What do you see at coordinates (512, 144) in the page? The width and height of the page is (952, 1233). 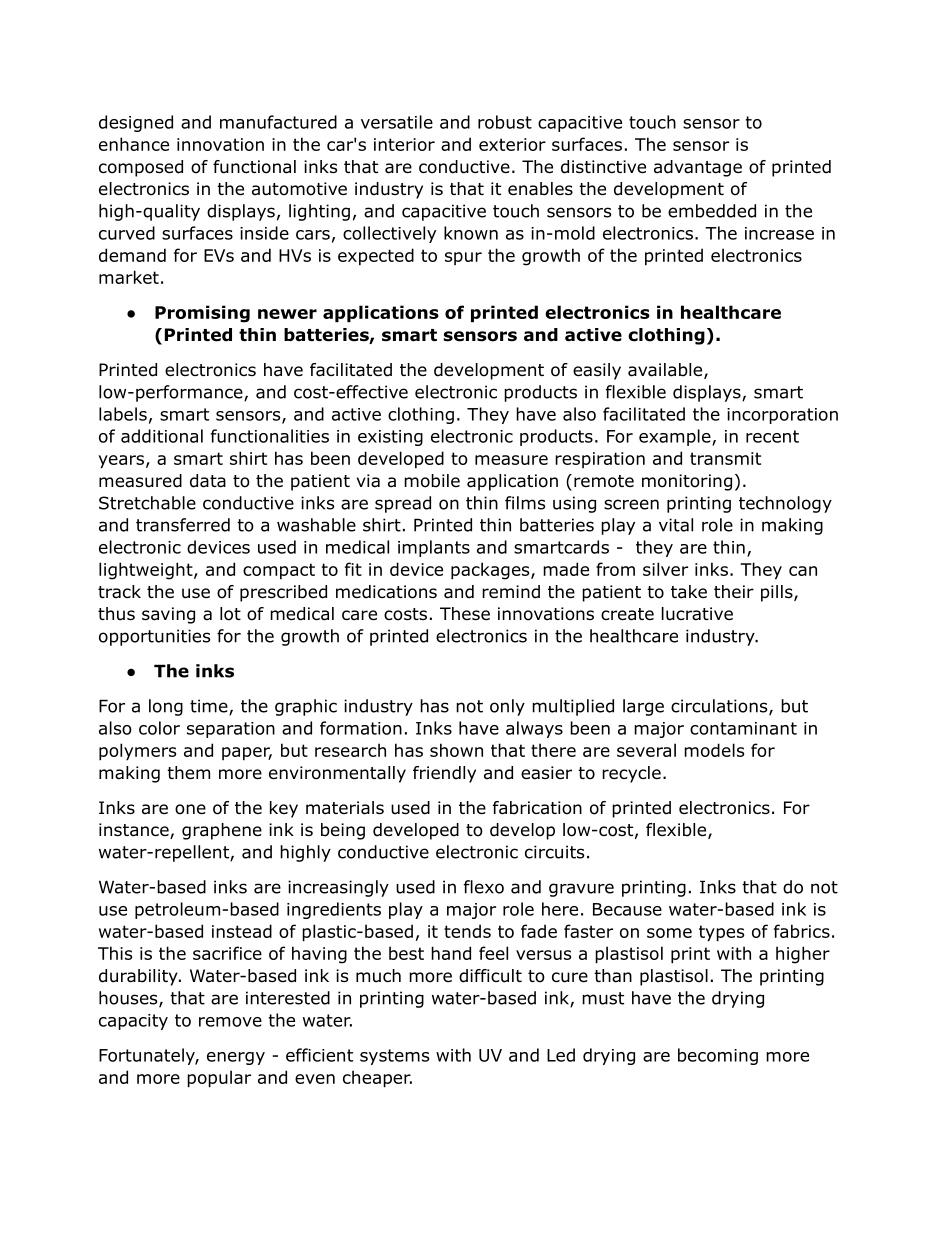 I see `exterior` at bounding box center [512, 144].
